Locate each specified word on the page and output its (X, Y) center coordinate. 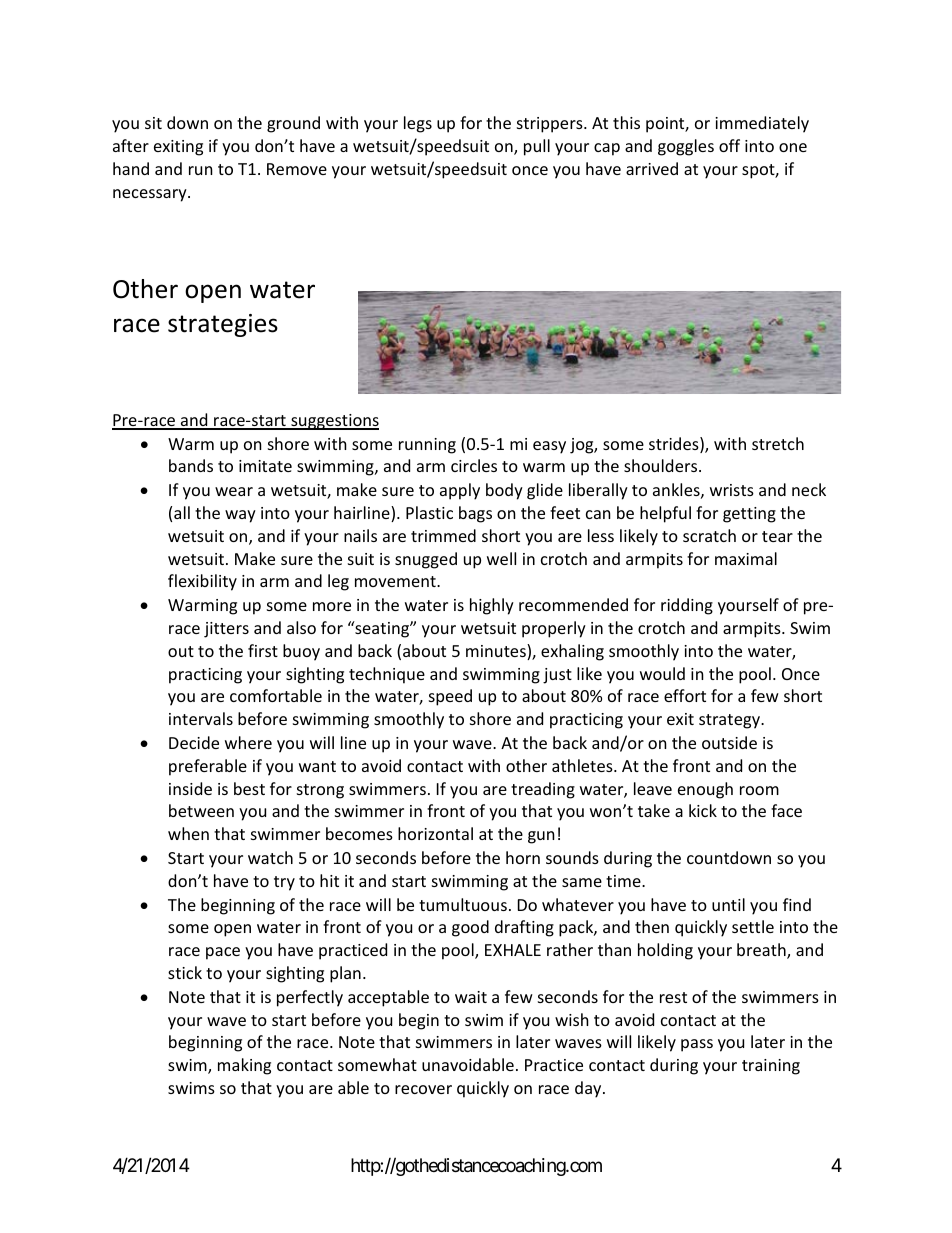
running (427, 446)
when (188, 833)
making (244, 1066)
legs (418, 124)
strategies (223, 325)
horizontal (435, 833)
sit (153, 123)
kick (703, 810)
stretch (778, 443)
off (729, 145)
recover (423, 1089)
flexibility (202, 582)
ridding (687, 606)
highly (492, 606)
